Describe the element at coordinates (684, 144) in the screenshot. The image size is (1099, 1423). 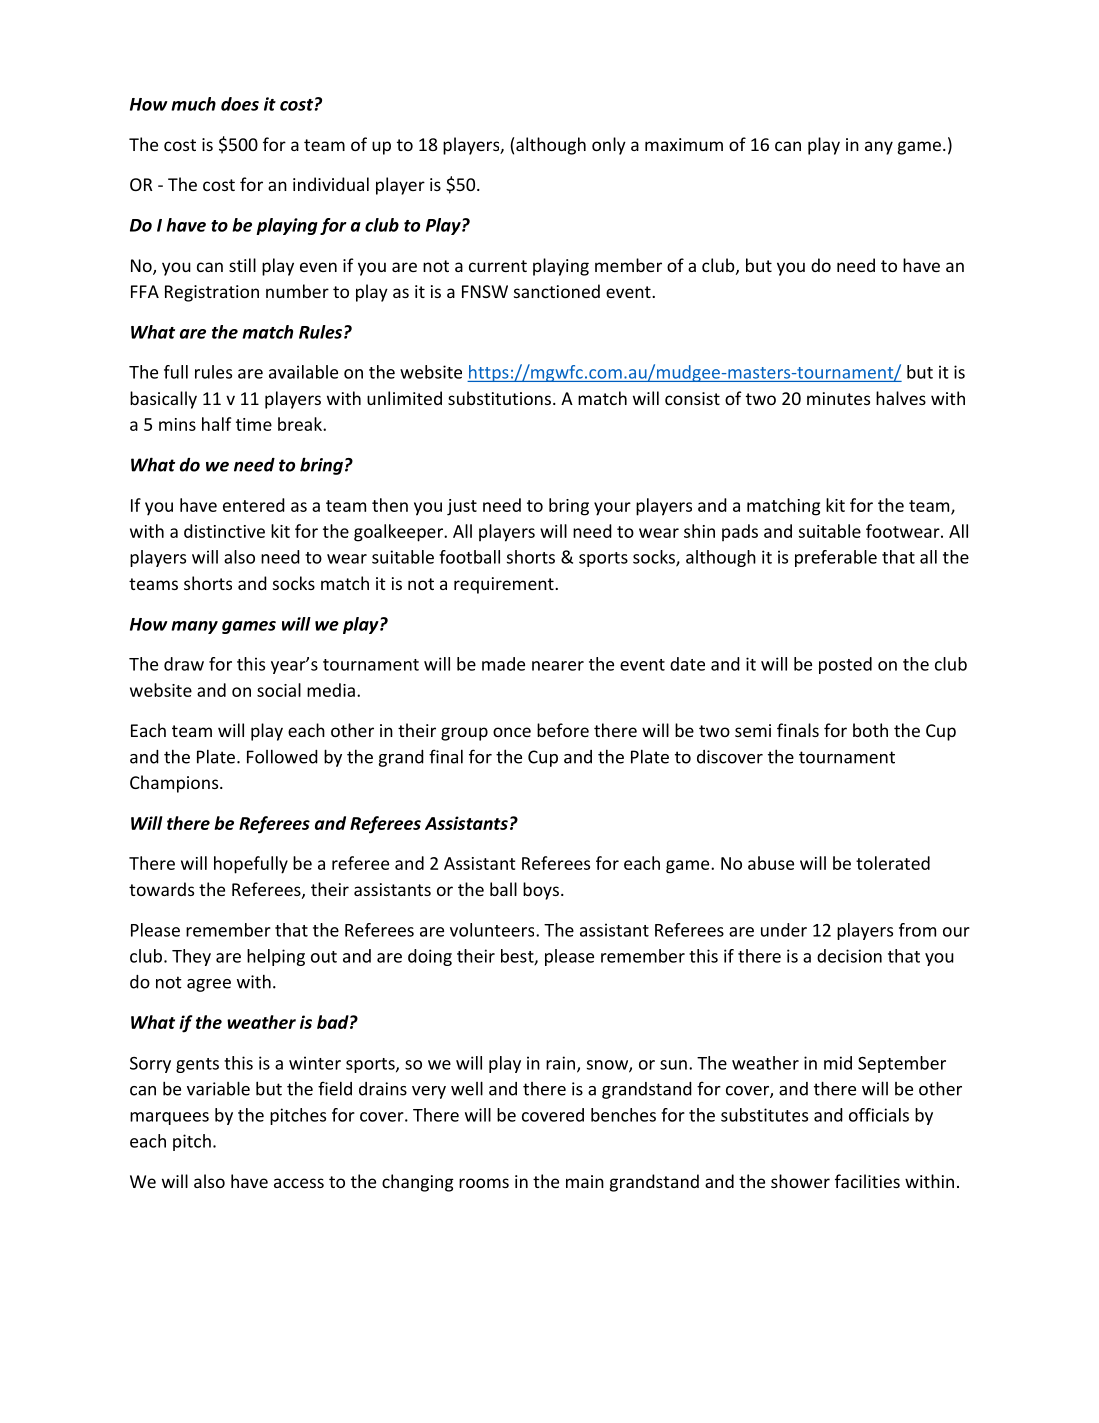
I see `maximum` at that location.
